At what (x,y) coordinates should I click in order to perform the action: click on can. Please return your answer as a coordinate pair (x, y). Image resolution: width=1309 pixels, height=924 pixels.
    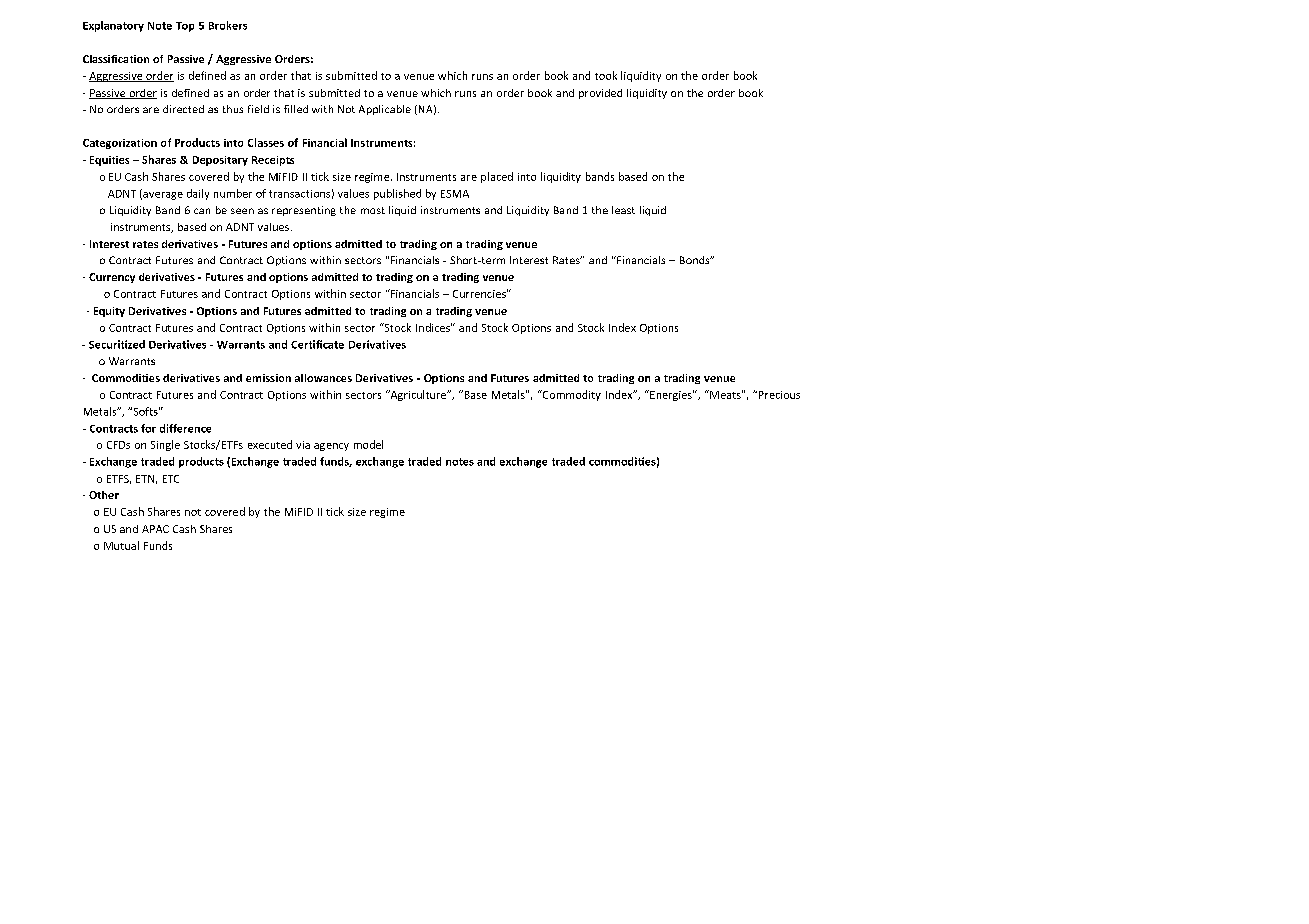
    Looking at the image, I should click on (202, 211).
